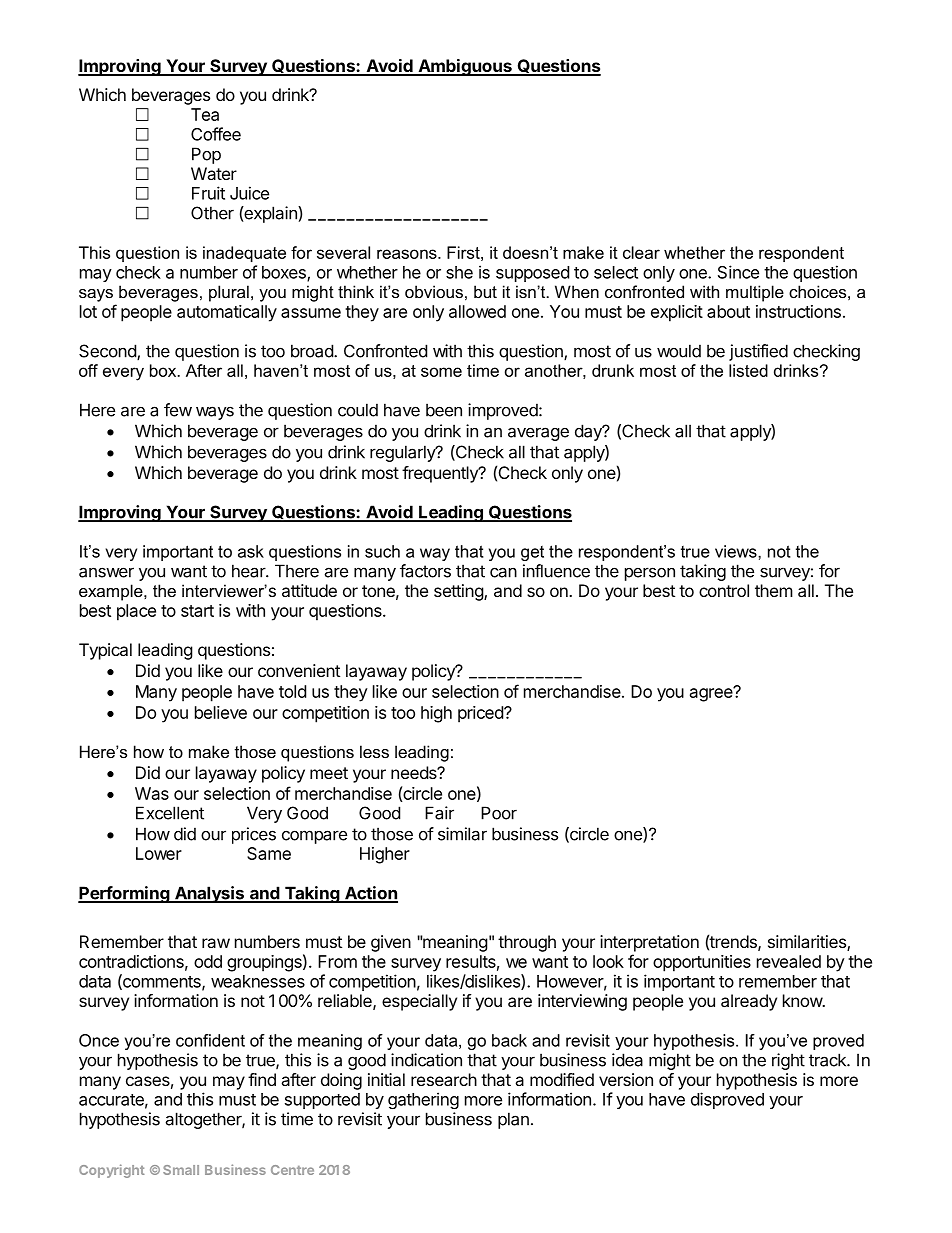 Image resolution: width=952 pixels, height=1233 pixels. Describe the element at coordinates (441, 372) in the screenshot. I see `some` at that location.
